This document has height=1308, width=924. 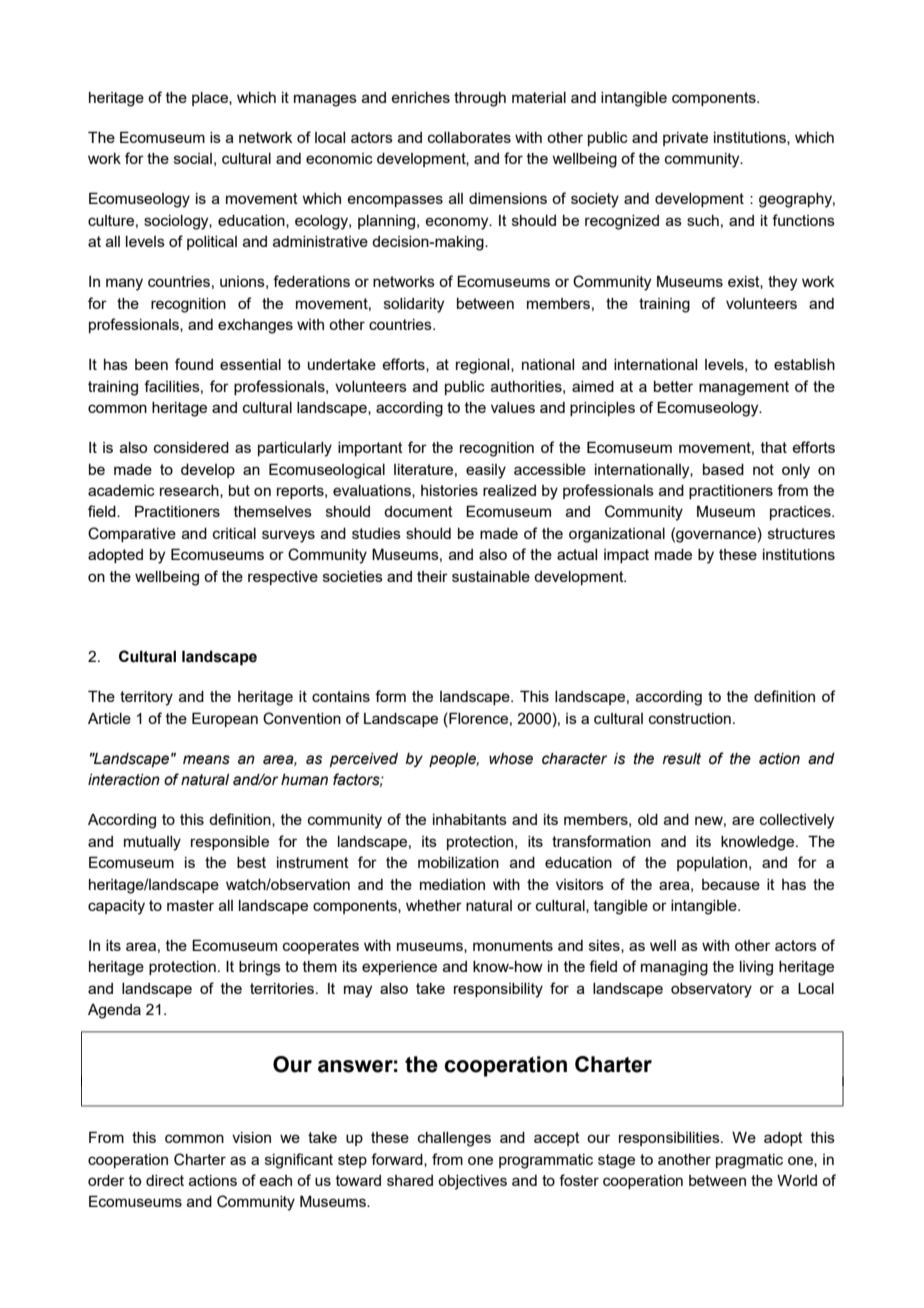 What do you see at coordinates (454, 1139) in the document?
I see `challenges` at bounding box center [454, 1139].
